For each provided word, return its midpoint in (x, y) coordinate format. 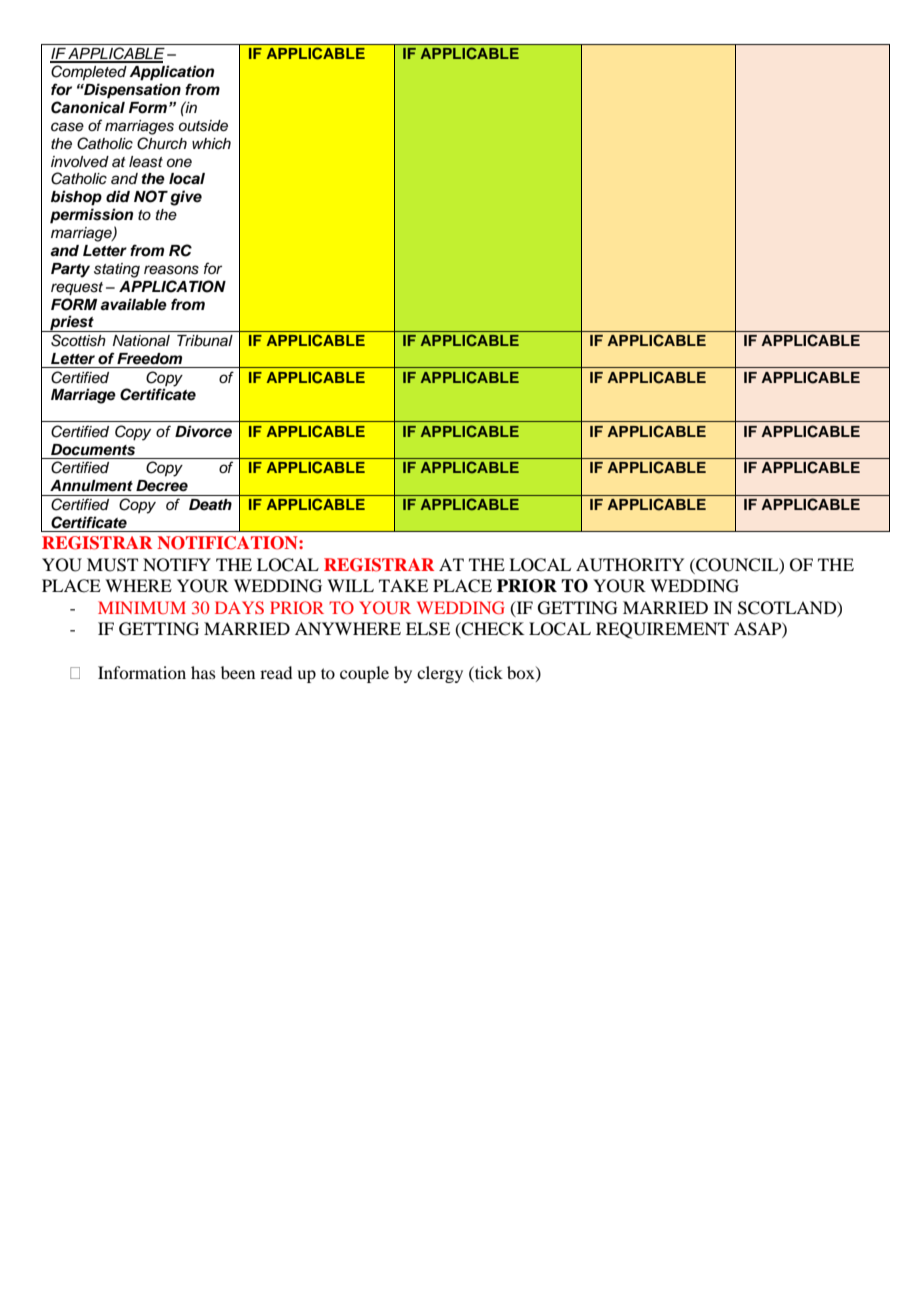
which (211, 144)
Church (162, 143)
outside (203, 126)
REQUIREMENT (662, 630)
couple (364, 674)
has (203, 672)
